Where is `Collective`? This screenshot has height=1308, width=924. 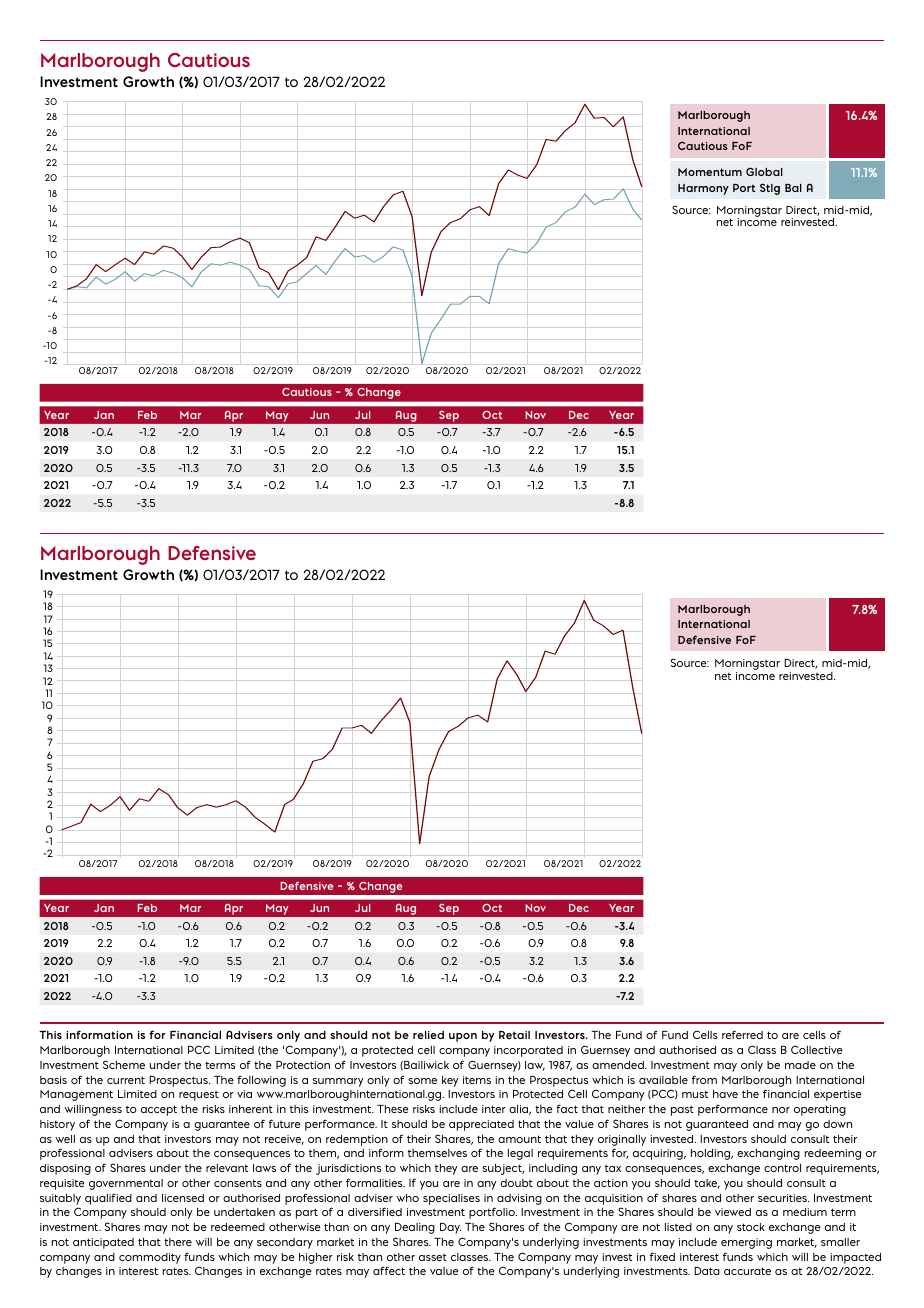
Collective is located at coordinates (817, 1049).
